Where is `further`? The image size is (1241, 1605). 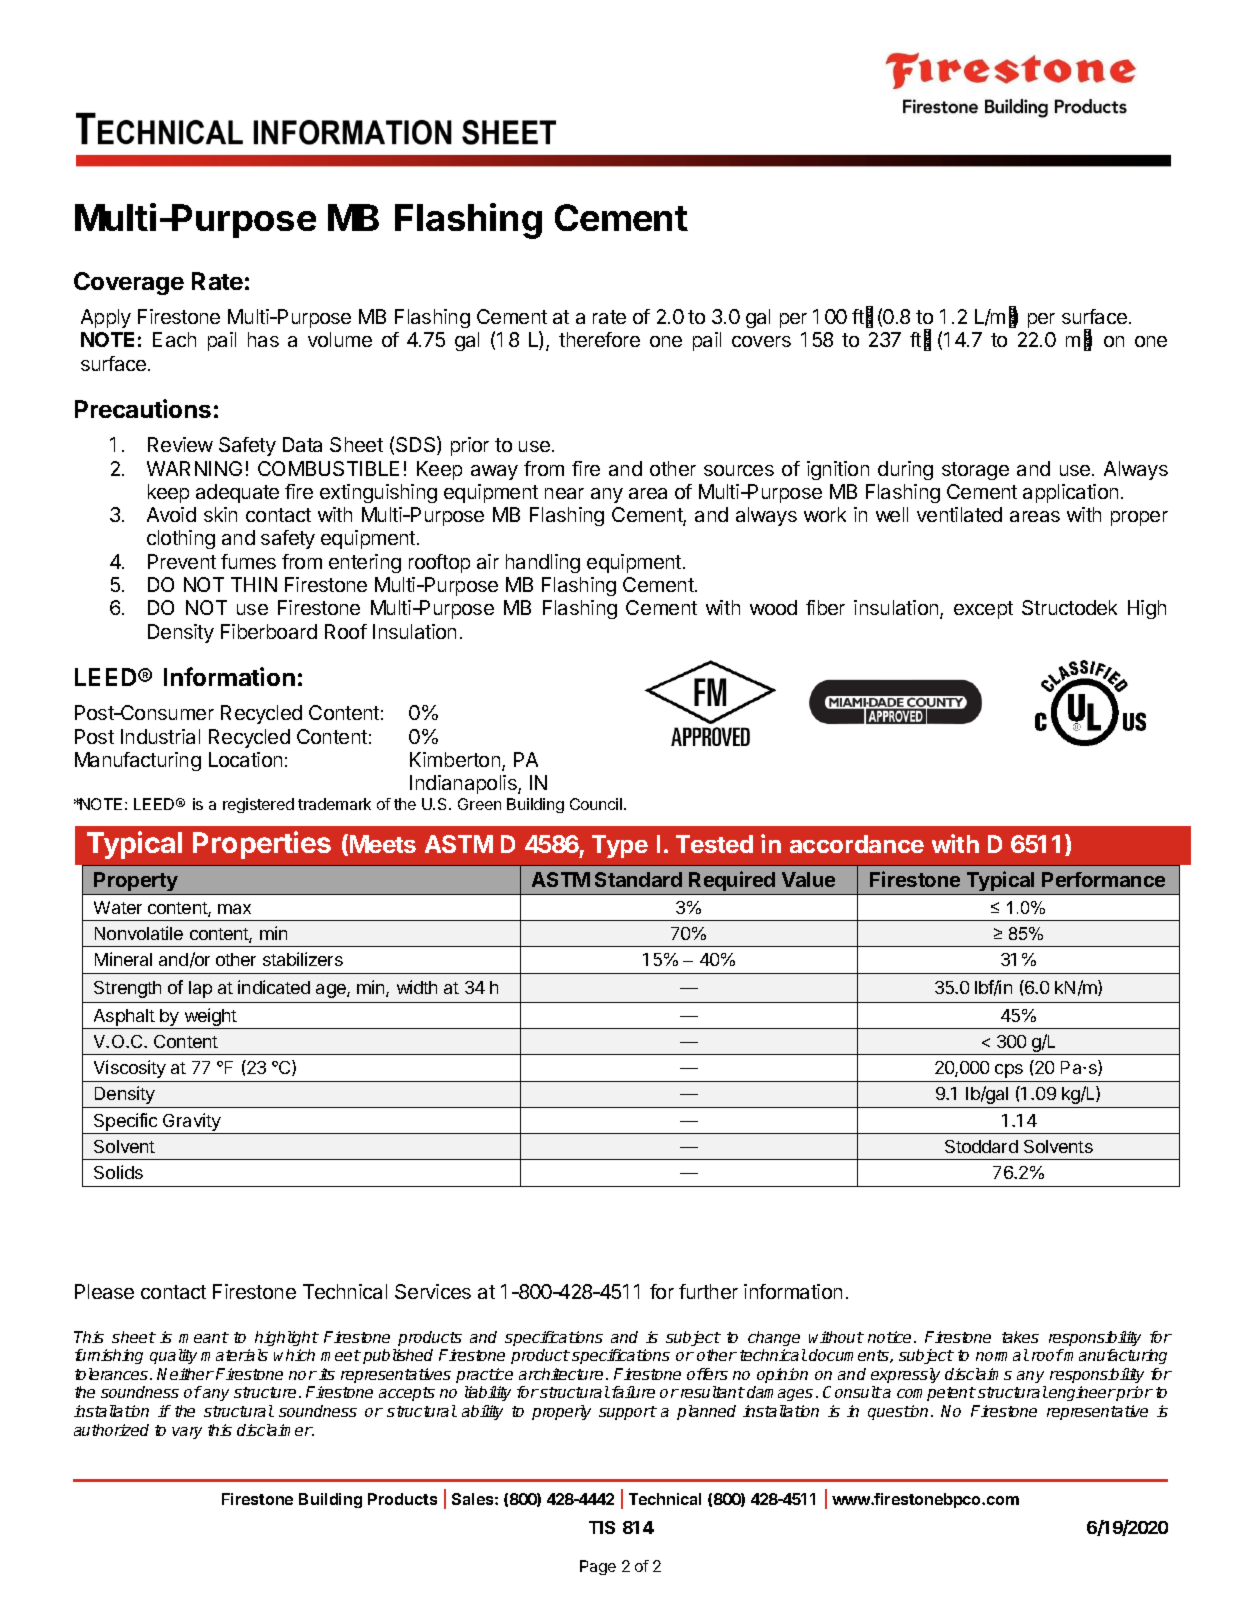 further is located at coordinates (708, 1291).
